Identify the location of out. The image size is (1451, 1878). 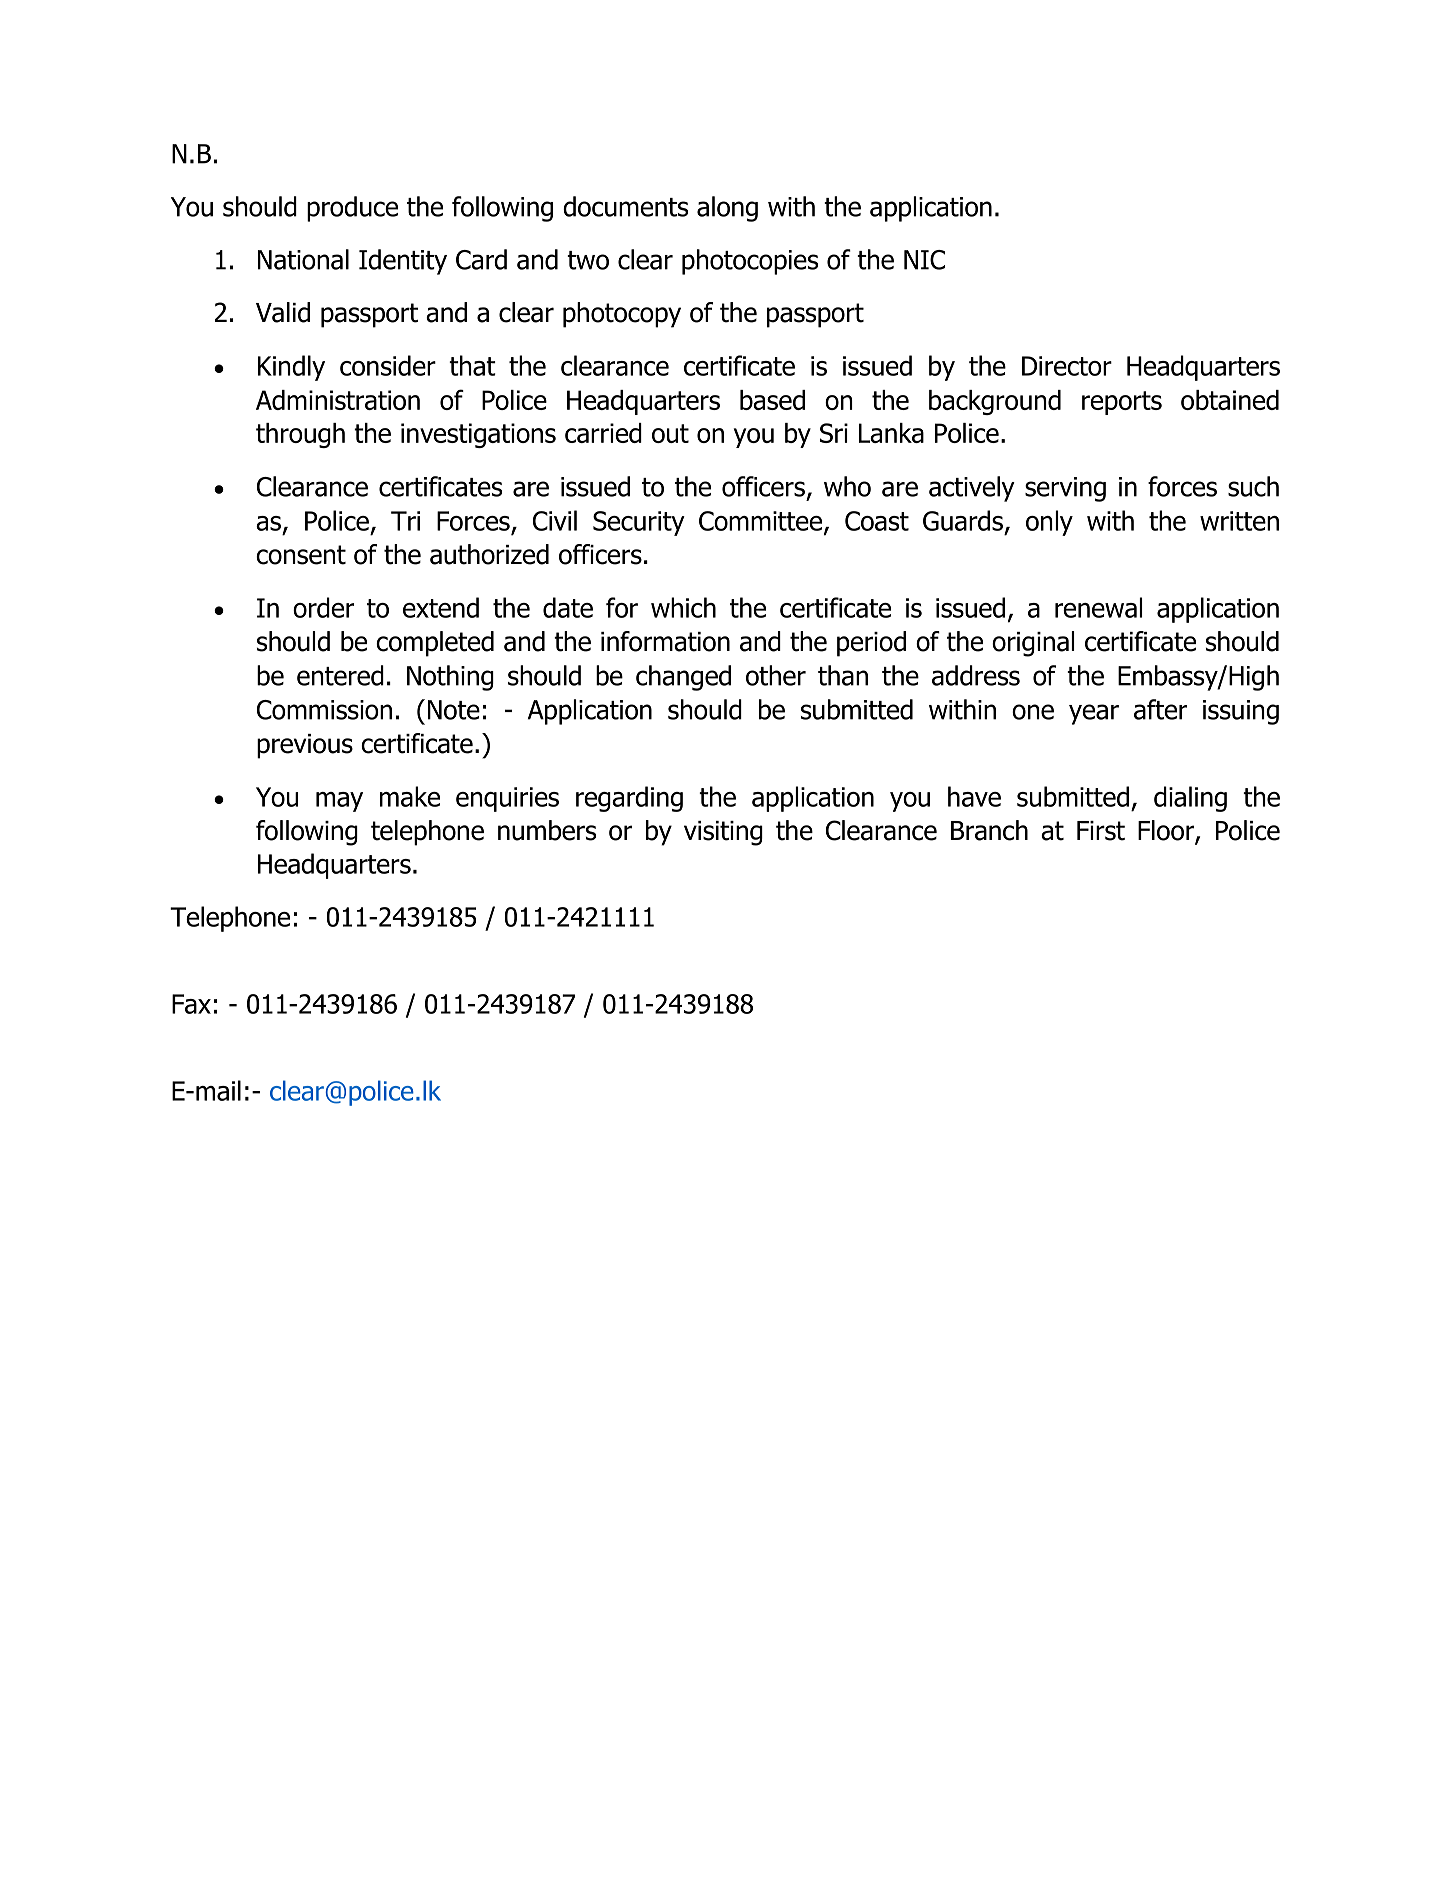
(670, 433).
